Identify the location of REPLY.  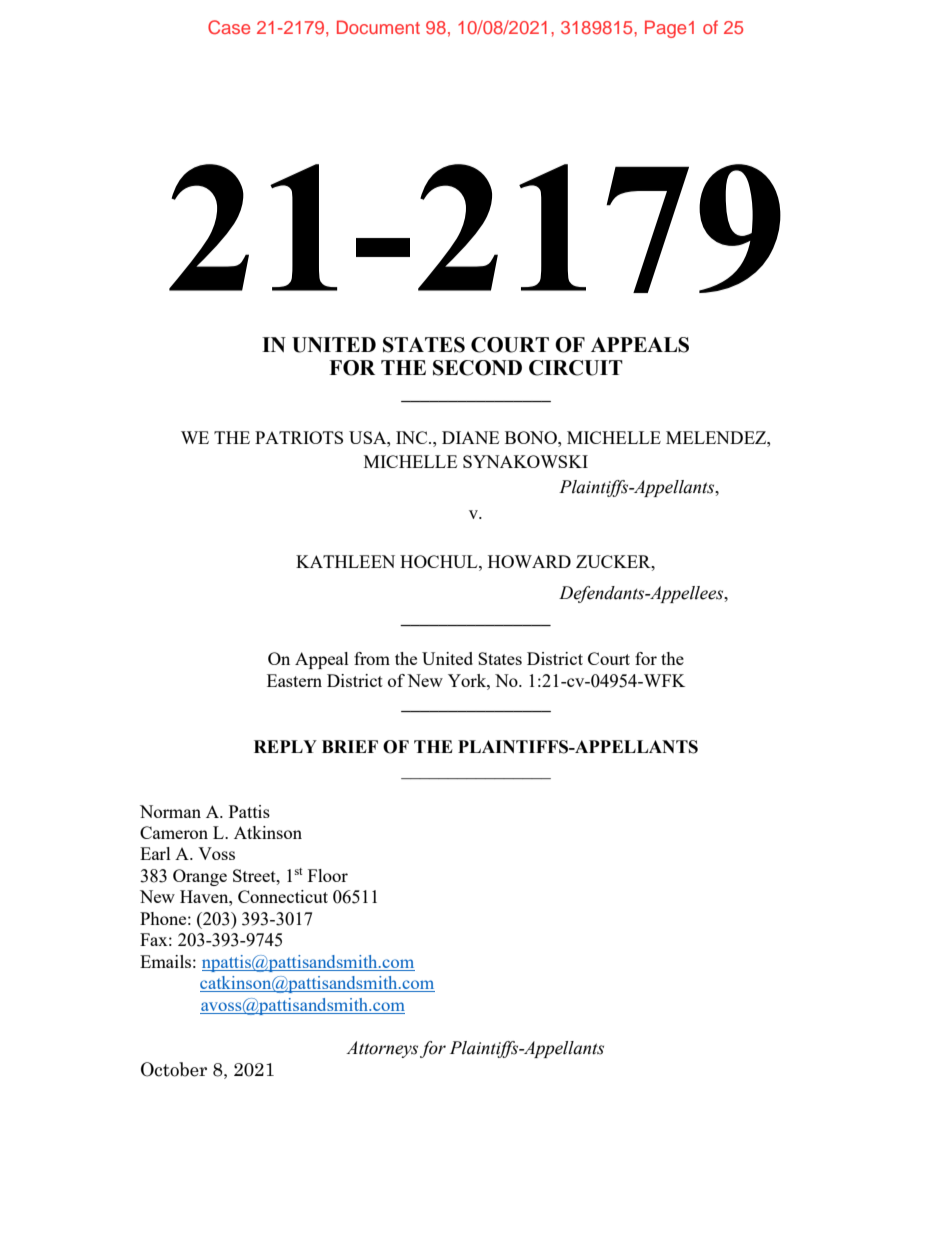
(285, 746).
